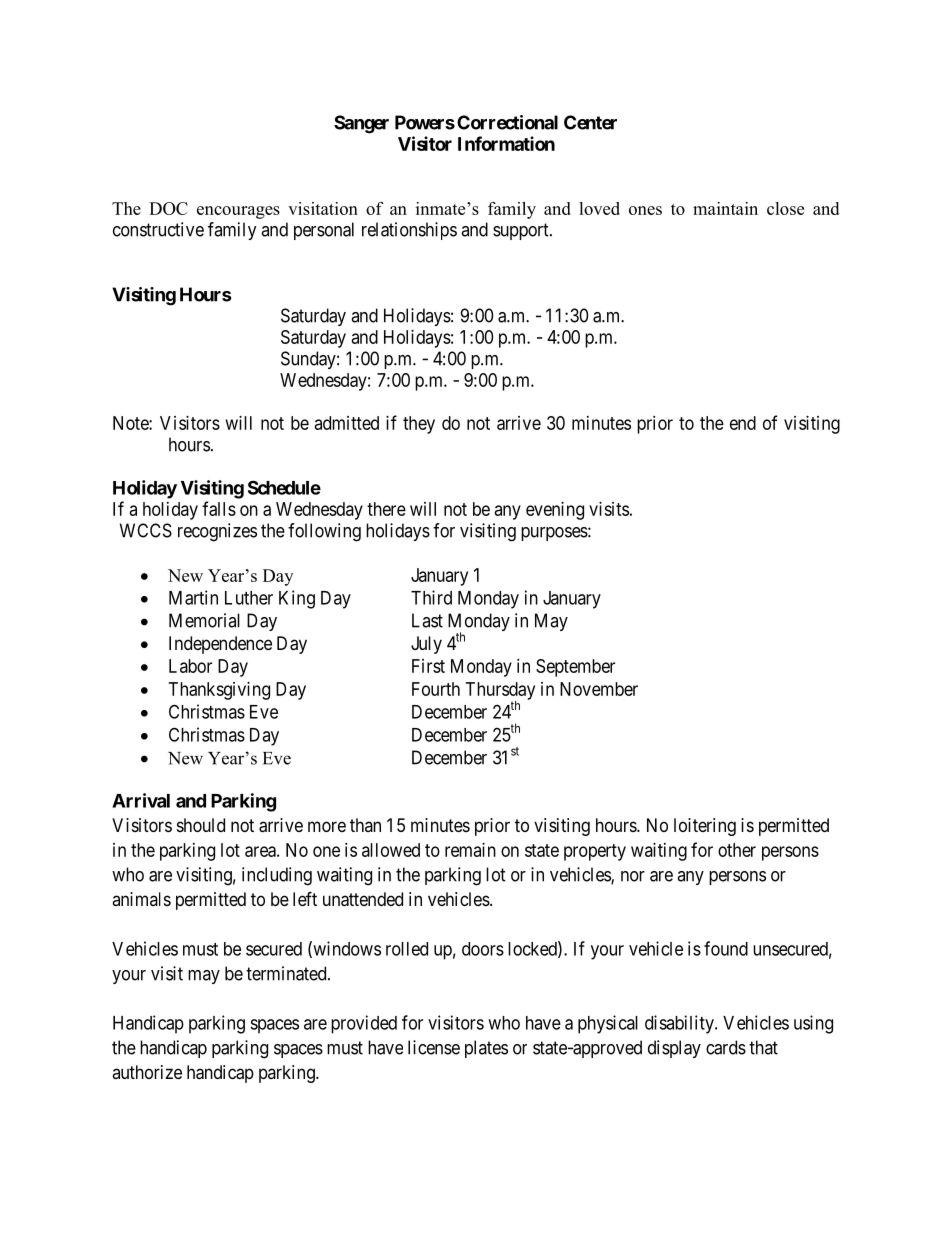 Image resolution: width=952 pixels, height=1233 pixels. Describe the element at coordinates (506, 143) in the screenshot. I see `Information` at that location.
